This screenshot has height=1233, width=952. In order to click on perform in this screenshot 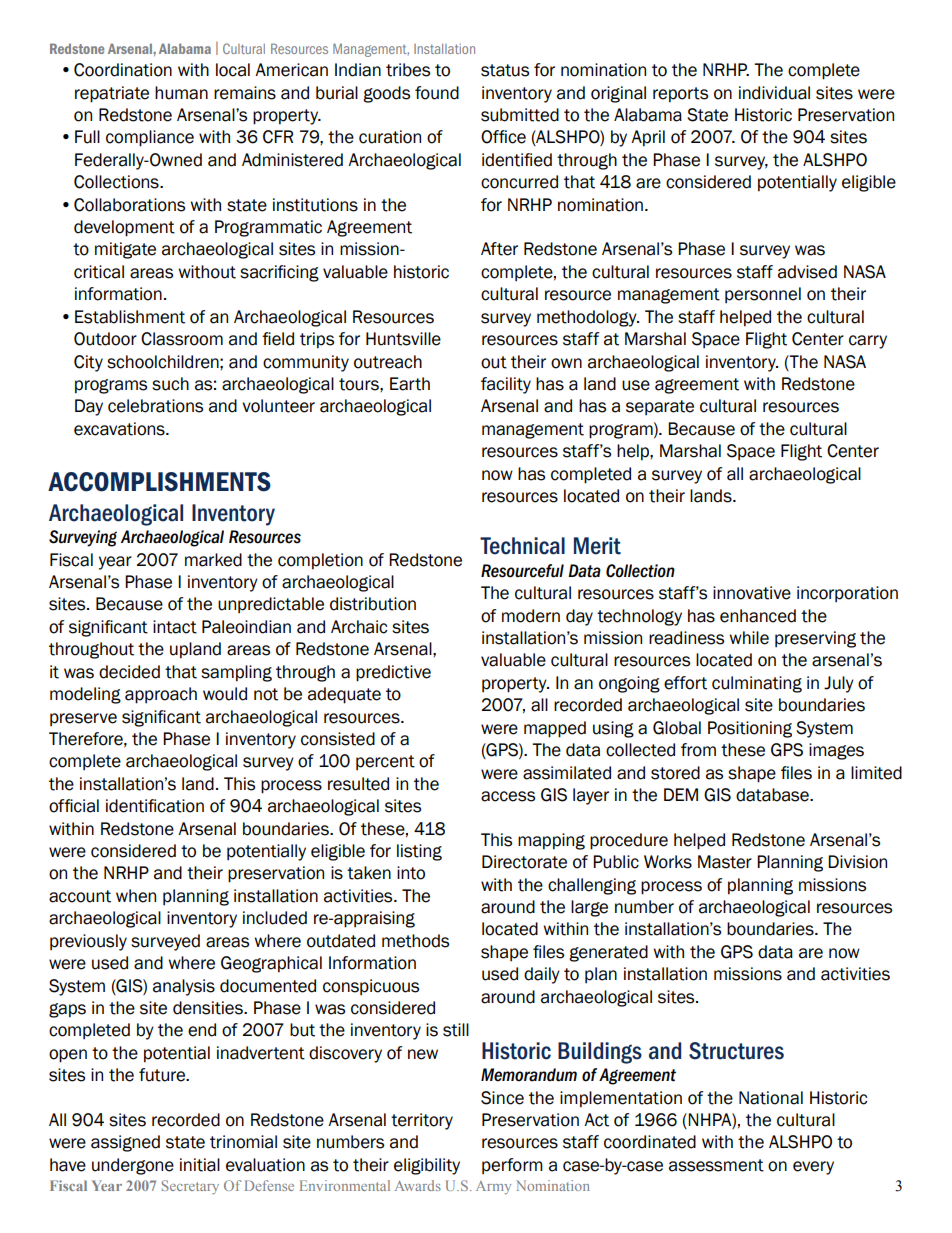, I will do `click(512, 1166)`.
